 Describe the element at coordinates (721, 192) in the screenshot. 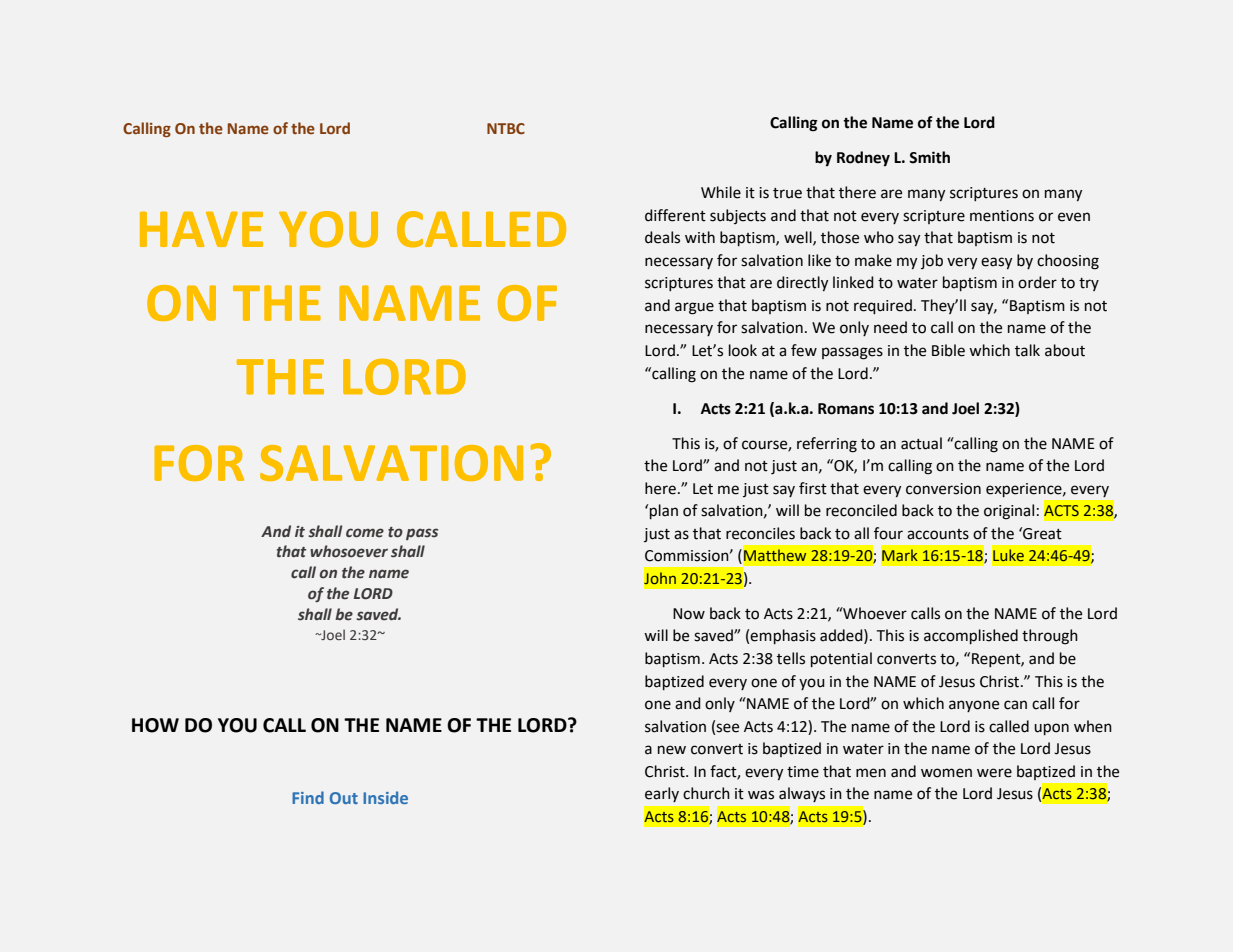

I see `While` at that location.
